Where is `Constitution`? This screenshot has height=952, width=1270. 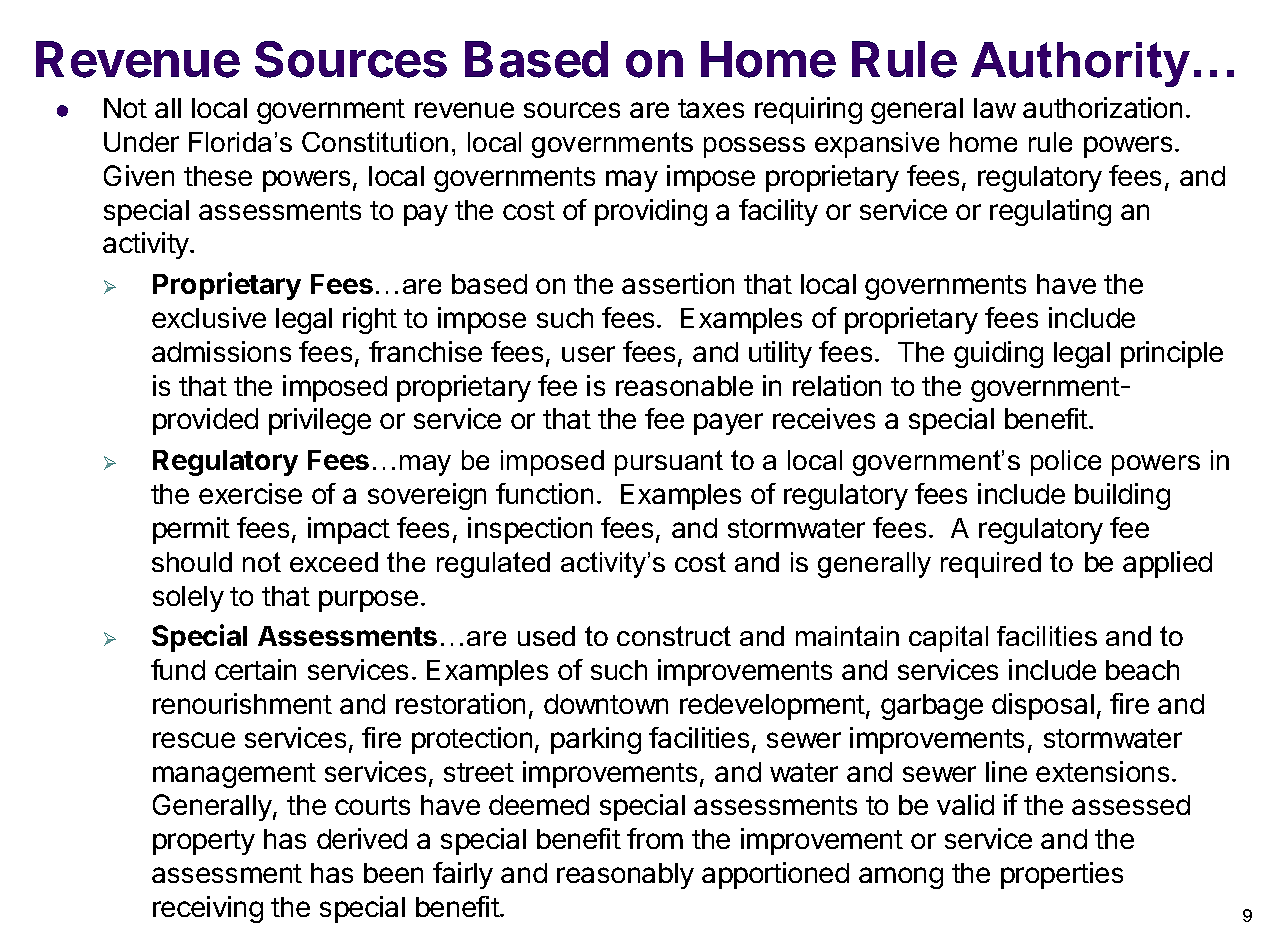 Constitution is located at coordinates (375, 142).
